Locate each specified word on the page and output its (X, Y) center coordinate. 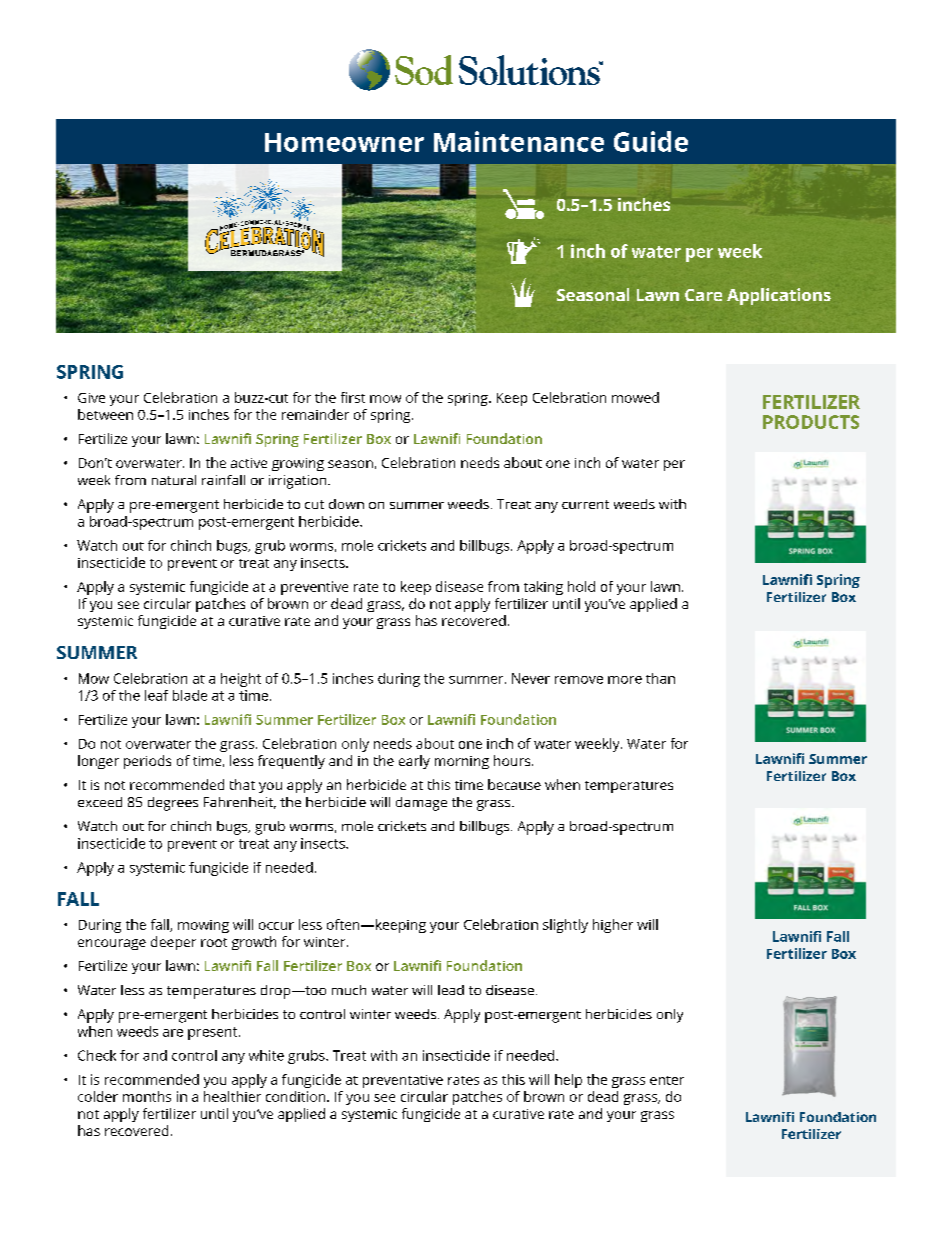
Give (91, 398)
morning (462, 762)
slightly (565, 926)
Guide (651, 141)
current (585, 504)
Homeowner (344, 142)
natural (174, 480)
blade (190, 695)
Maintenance (519, 141)
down (346, 504)
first (353, 397)
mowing (203, 926)
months (147, 1096)
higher (613, 926)
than (660, 678)
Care (703, 295)
